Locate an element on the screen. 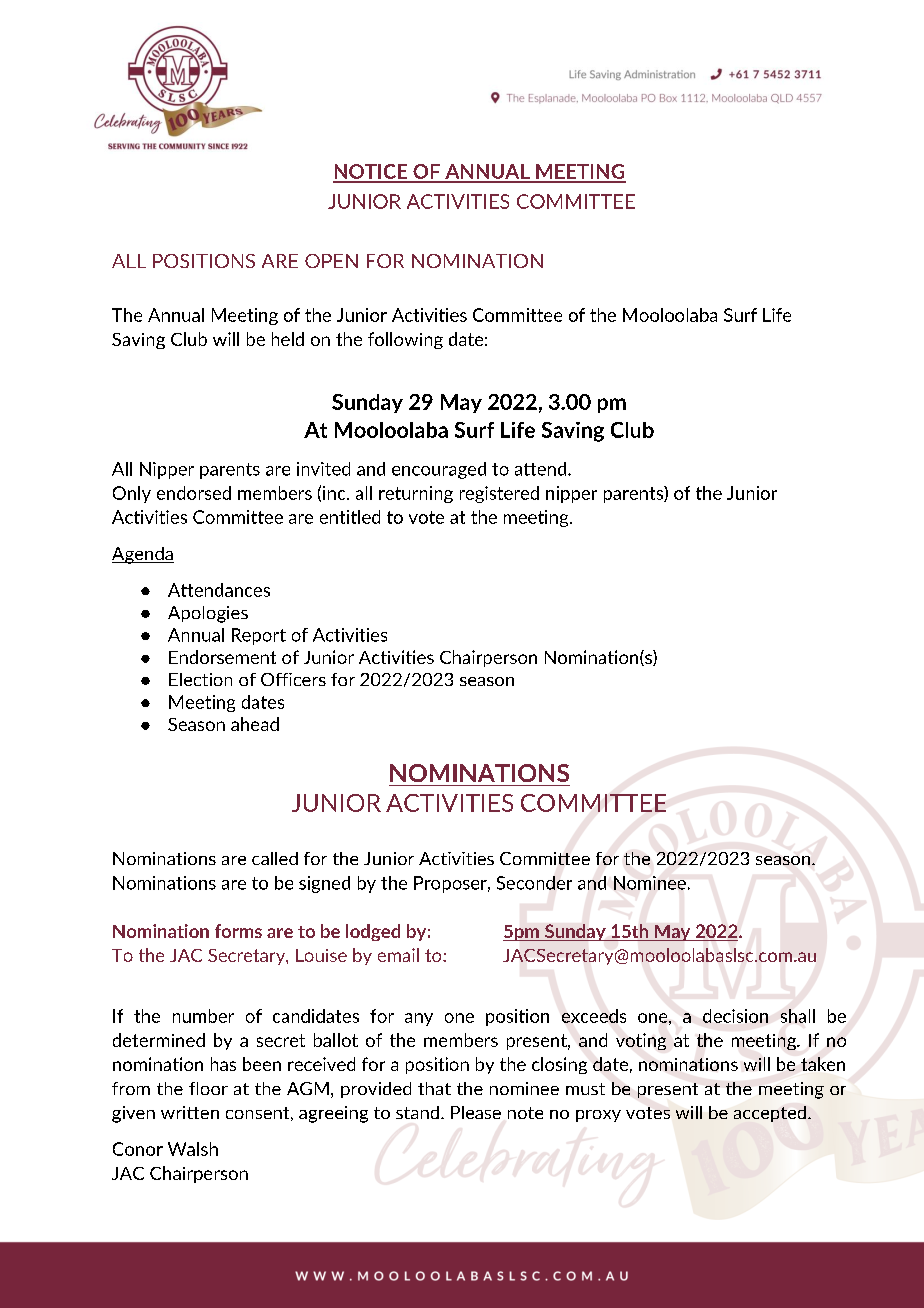 The height and width of the screenshot is (1308, 924). email is located at coordinates (398, 955).
